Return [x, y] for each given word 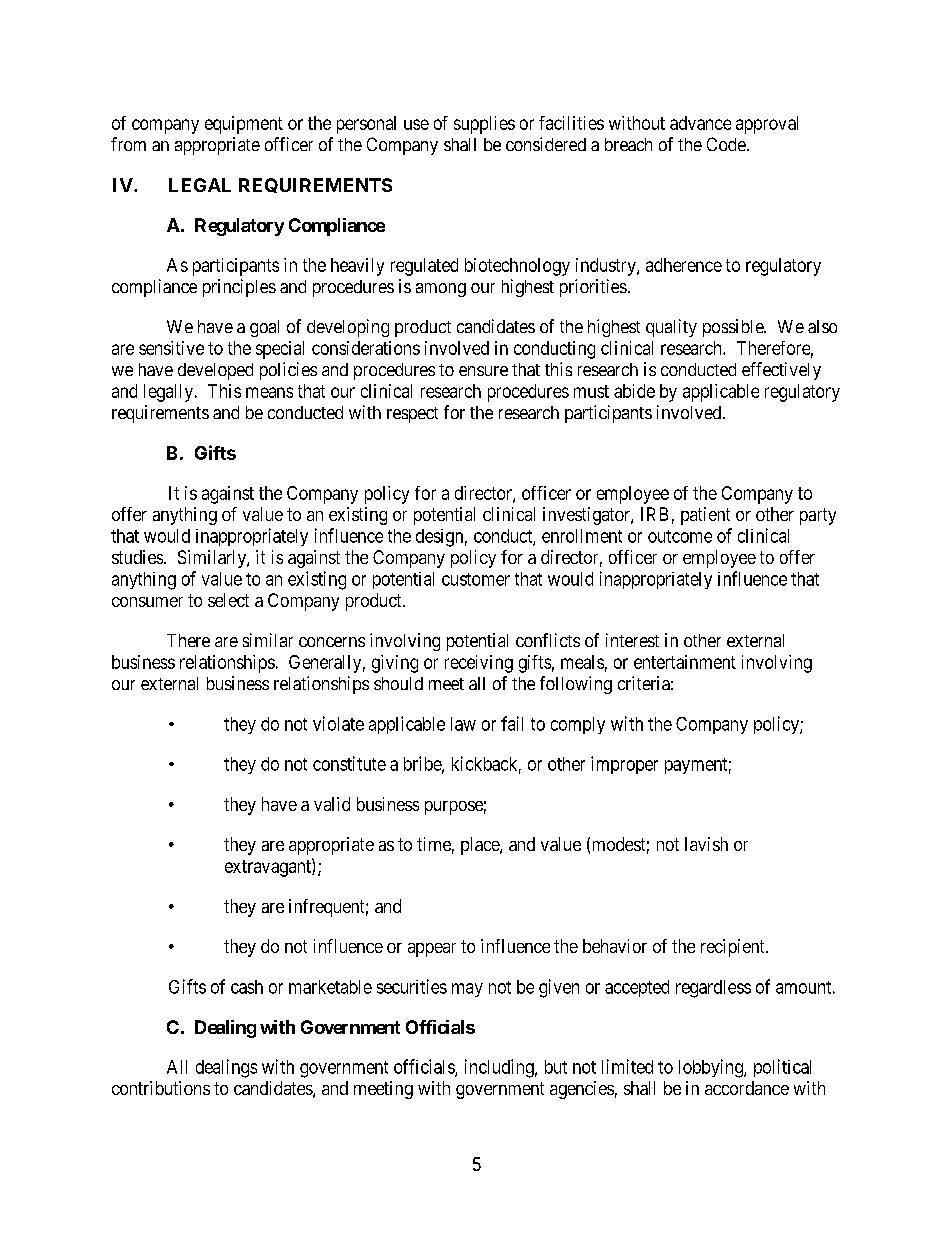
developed [215, 371]
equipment [244, 125]
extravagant [269, 868]
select [228, 600]
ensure [483, 371]
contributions [161, 1088]
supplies [484, 125]
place [481, 846]
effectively [781, 371]
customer [476, 579]
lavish [706, 844]
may [467, 990]
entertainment [685, 662]
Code [726, 144]
